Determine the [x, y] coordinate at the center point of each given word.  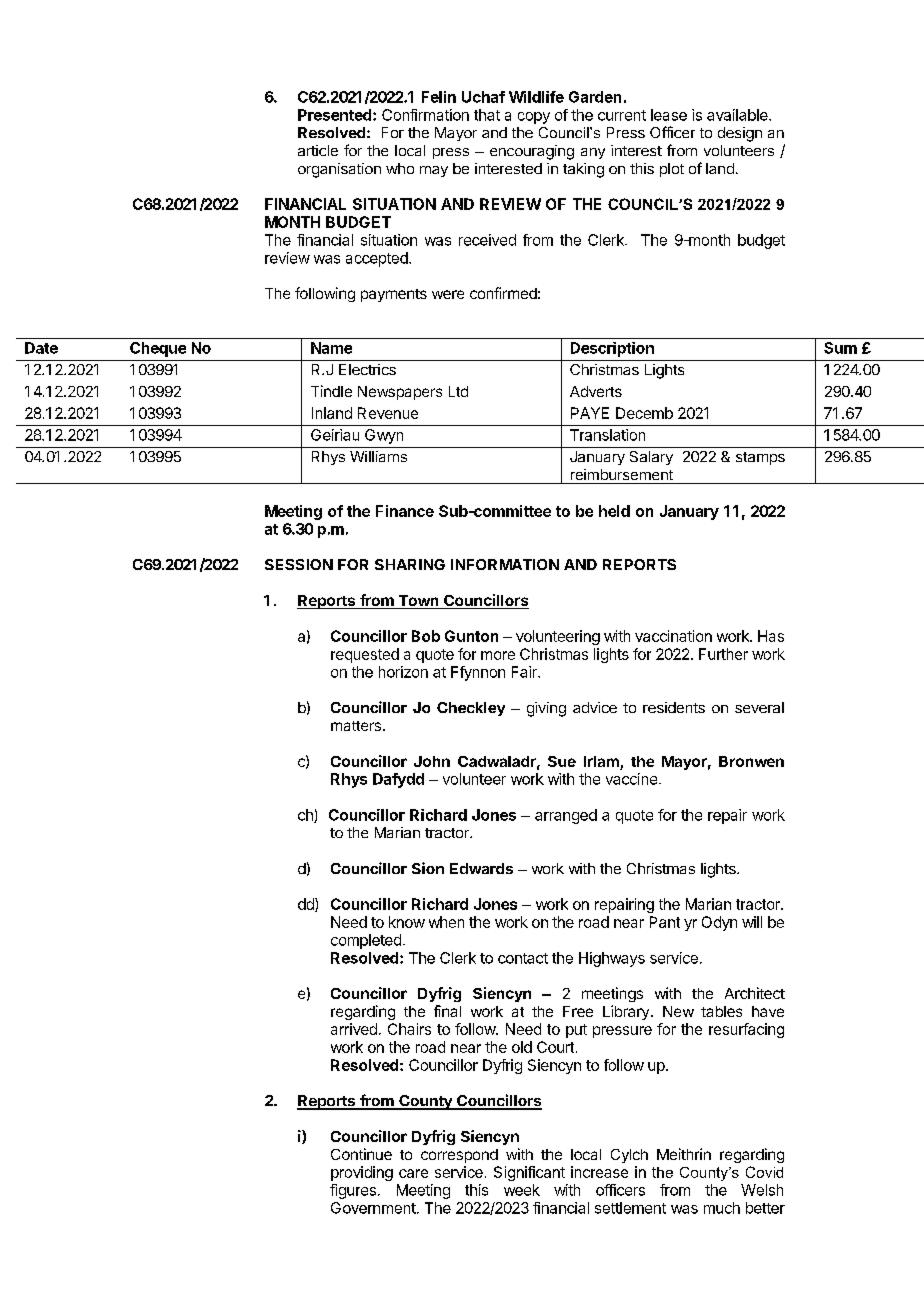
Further [723, 654]
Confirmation [425, 115]
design [740, 134]
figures [353, 1191]
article [318, 150]
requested [365, 655]
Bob [426, 636]
